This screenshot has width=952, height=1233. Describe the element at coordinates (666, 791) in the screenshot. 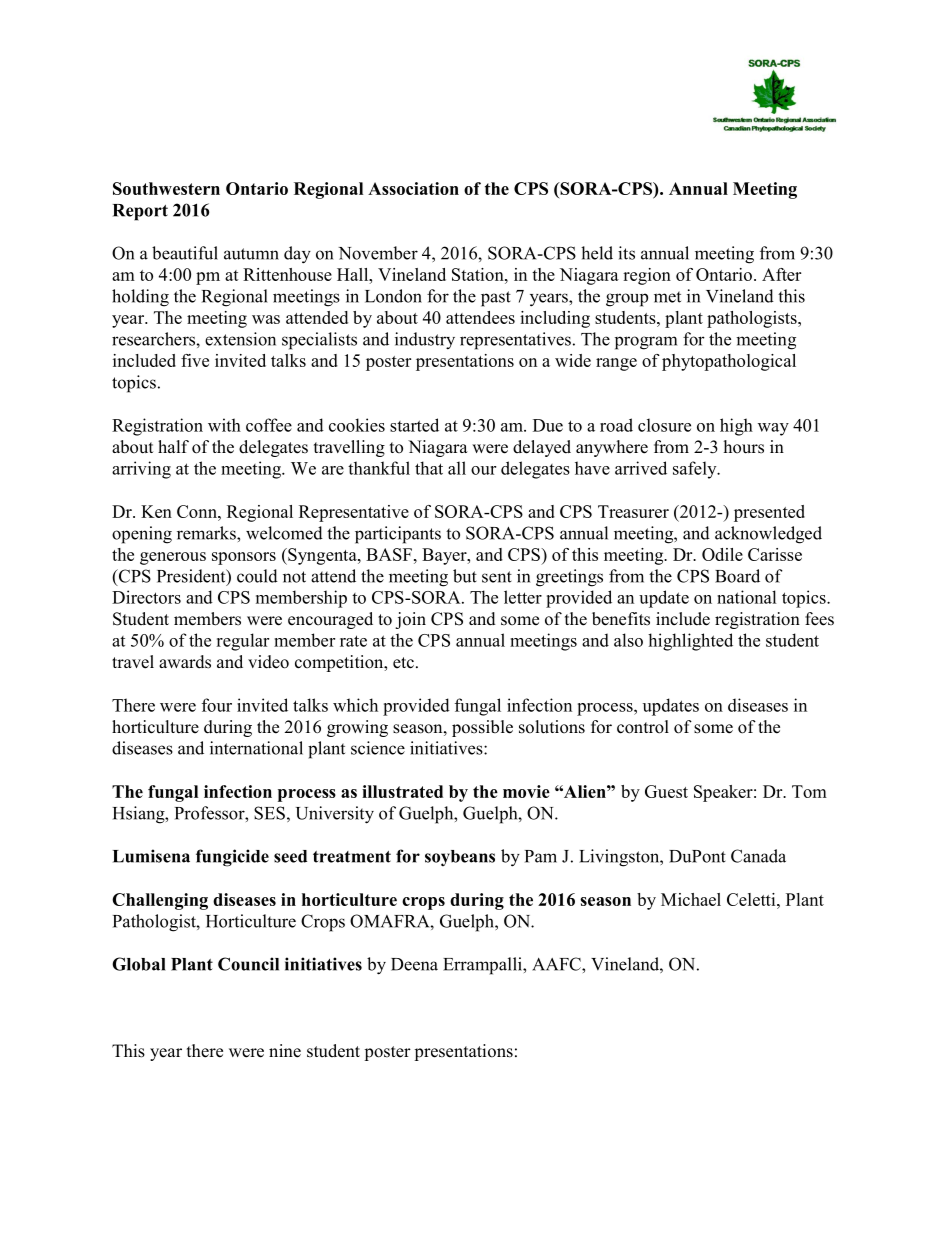

I see `Guest` at that location.
